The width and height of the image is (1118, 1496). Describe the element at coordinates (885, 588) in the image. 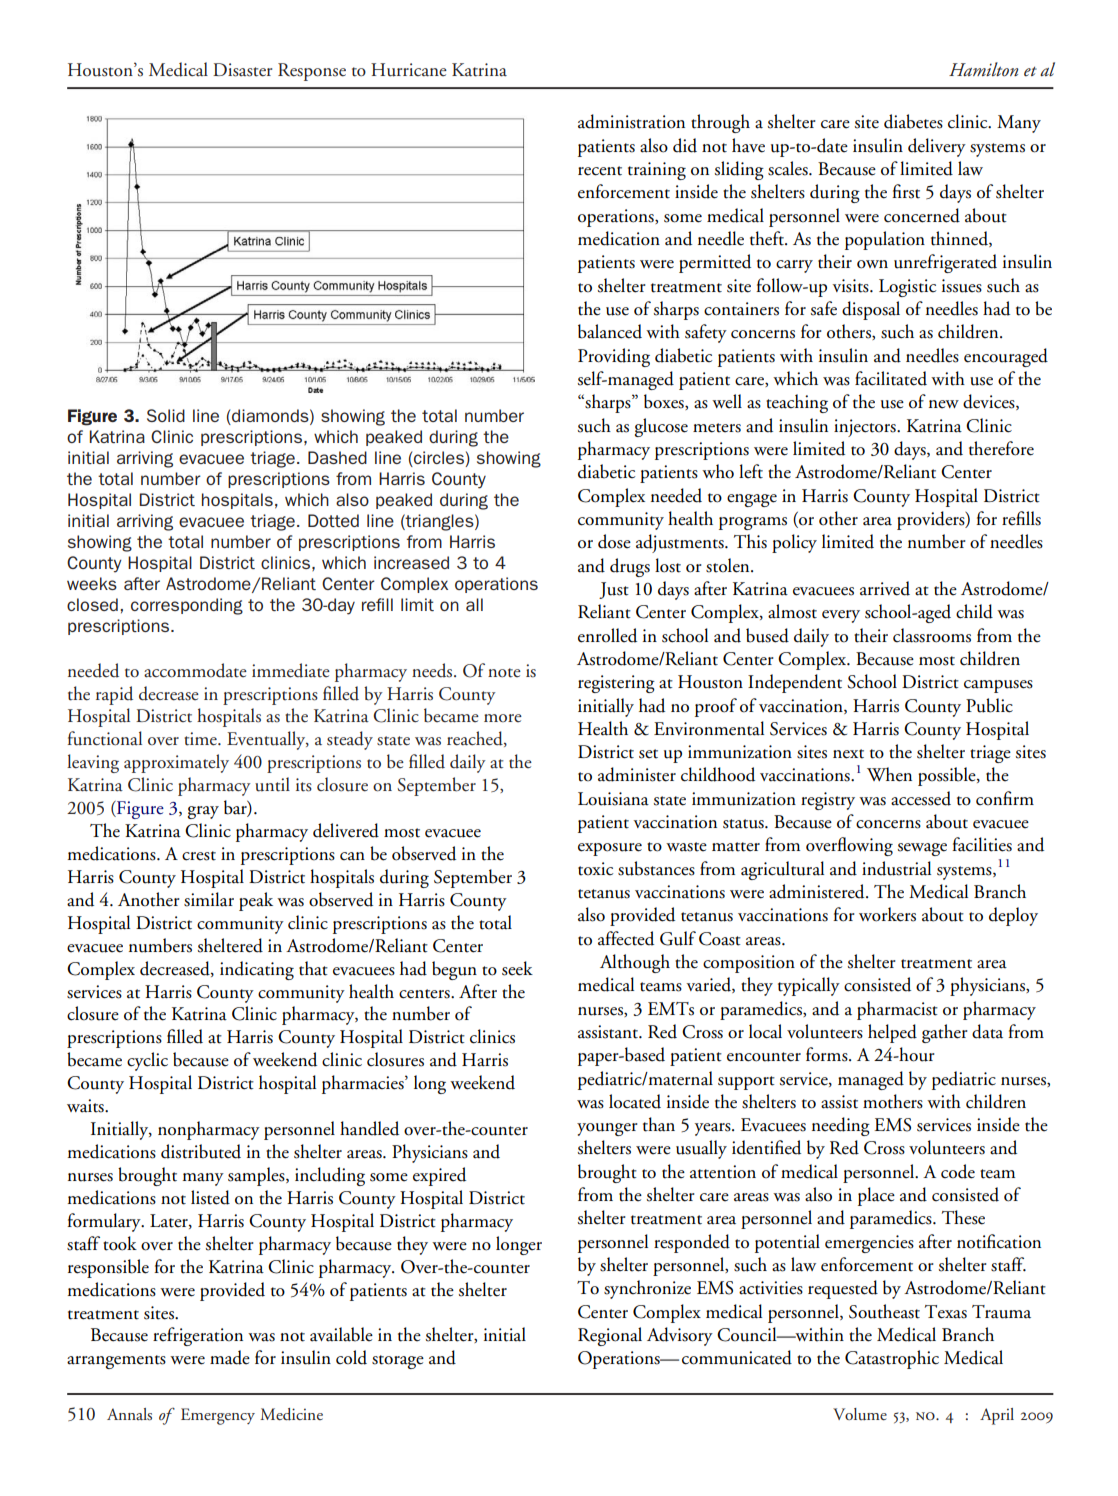

I see `arrived` at that location.
